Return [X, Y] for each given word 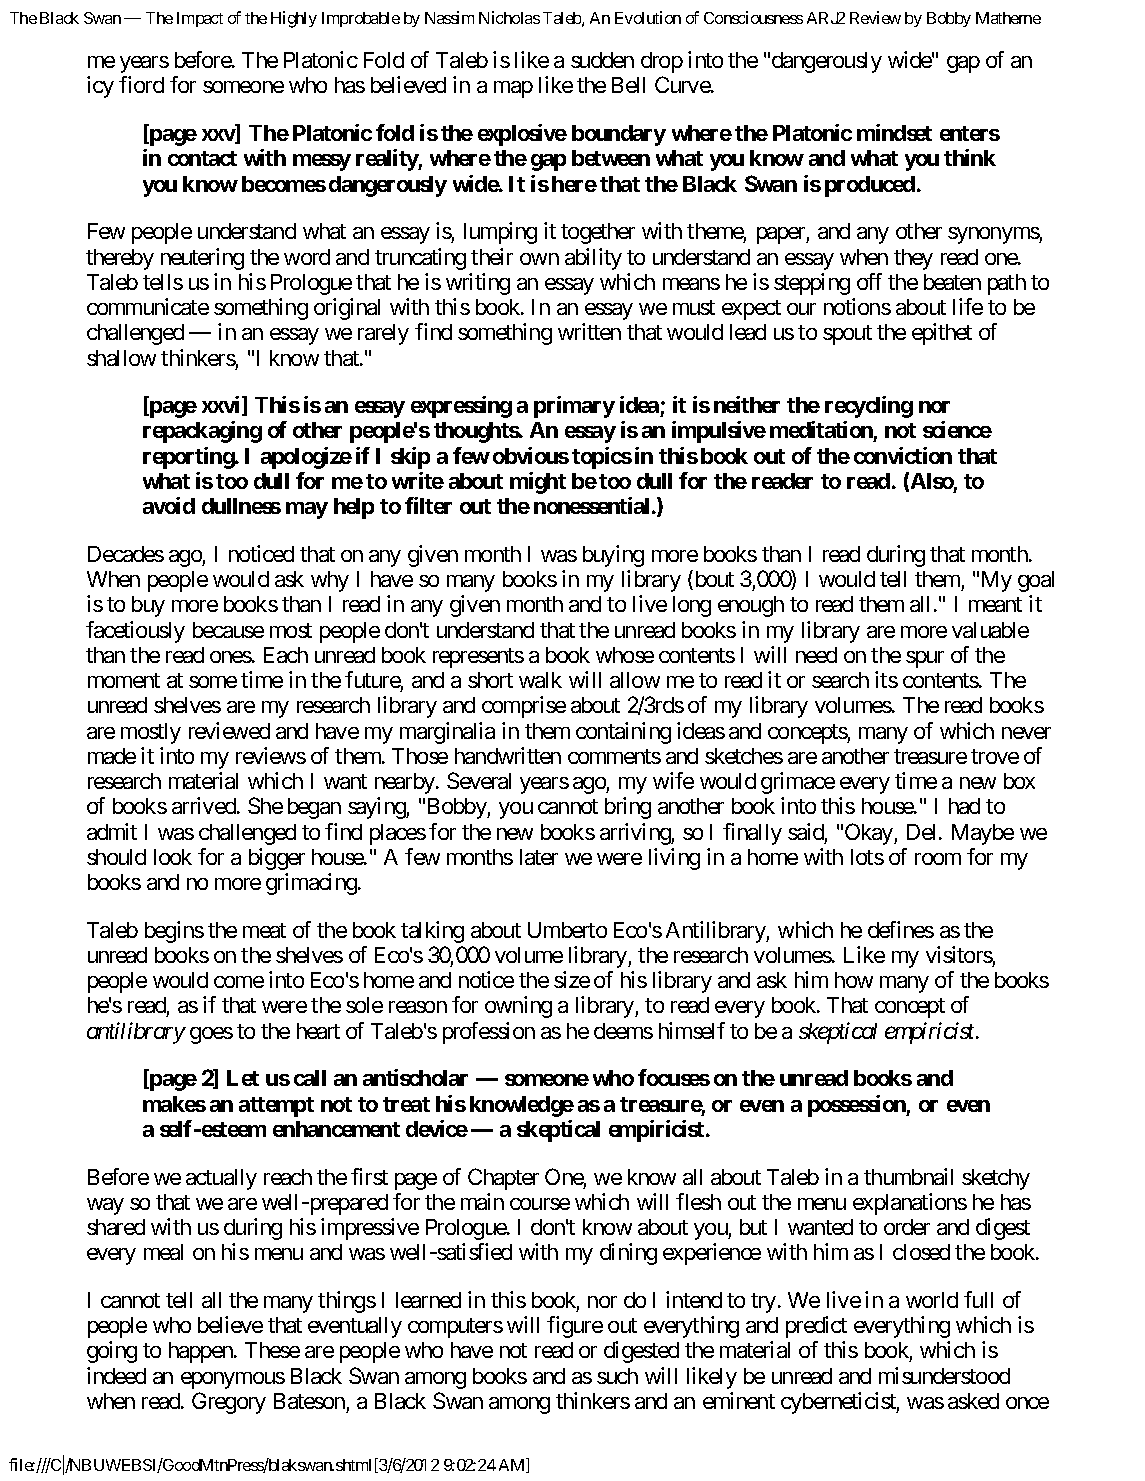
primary [574, 407]
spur [925, 659]
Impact [200, 19]
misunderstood [944, 1375]
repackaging [202, 432]
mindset [894, 132]
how [854, 980]
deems [623, 1031]
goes [211, 1035]
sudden [602, 60]
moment [124, 680]
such [617, 1376]
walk [540, 680]
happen [201, 1352]
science [957, 429]
